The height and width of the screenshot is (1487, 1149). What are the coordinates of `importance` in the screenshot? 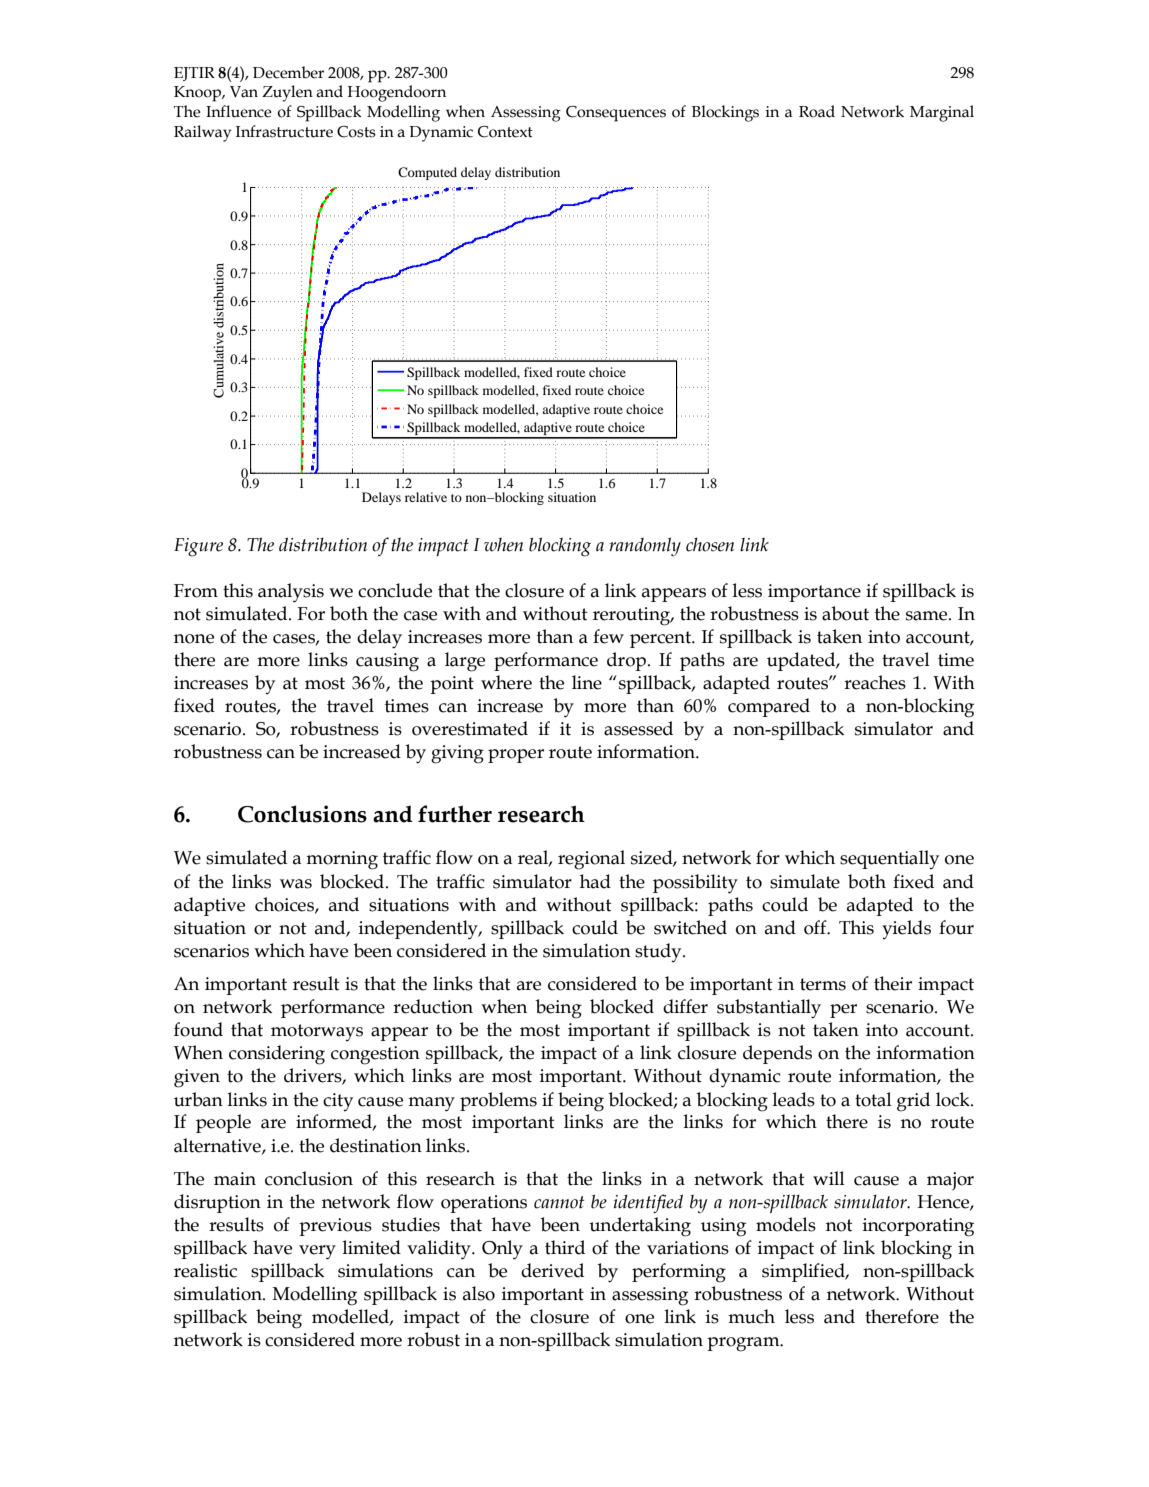 It's located at (814, 593).
